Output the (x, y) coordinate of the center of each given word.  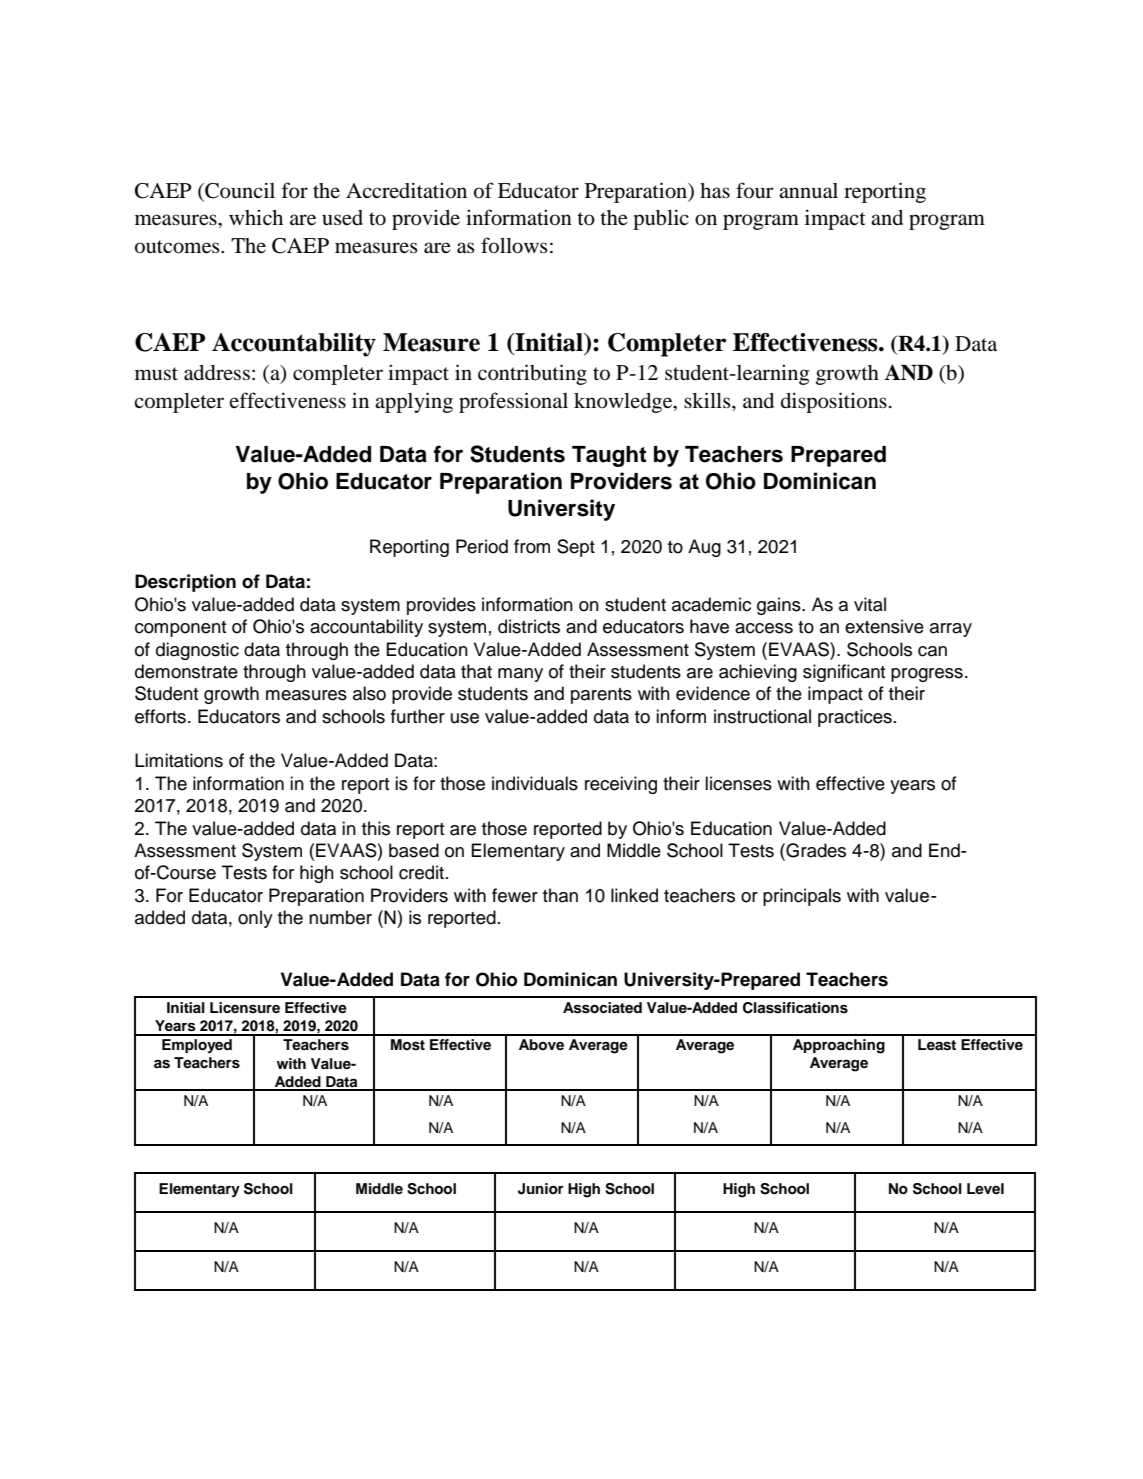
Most (408, 1045)
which (256, 217)
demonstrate (186, 671)
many (520, 675)
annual (808, 191)
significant (844, 673)
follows (514, 245)
